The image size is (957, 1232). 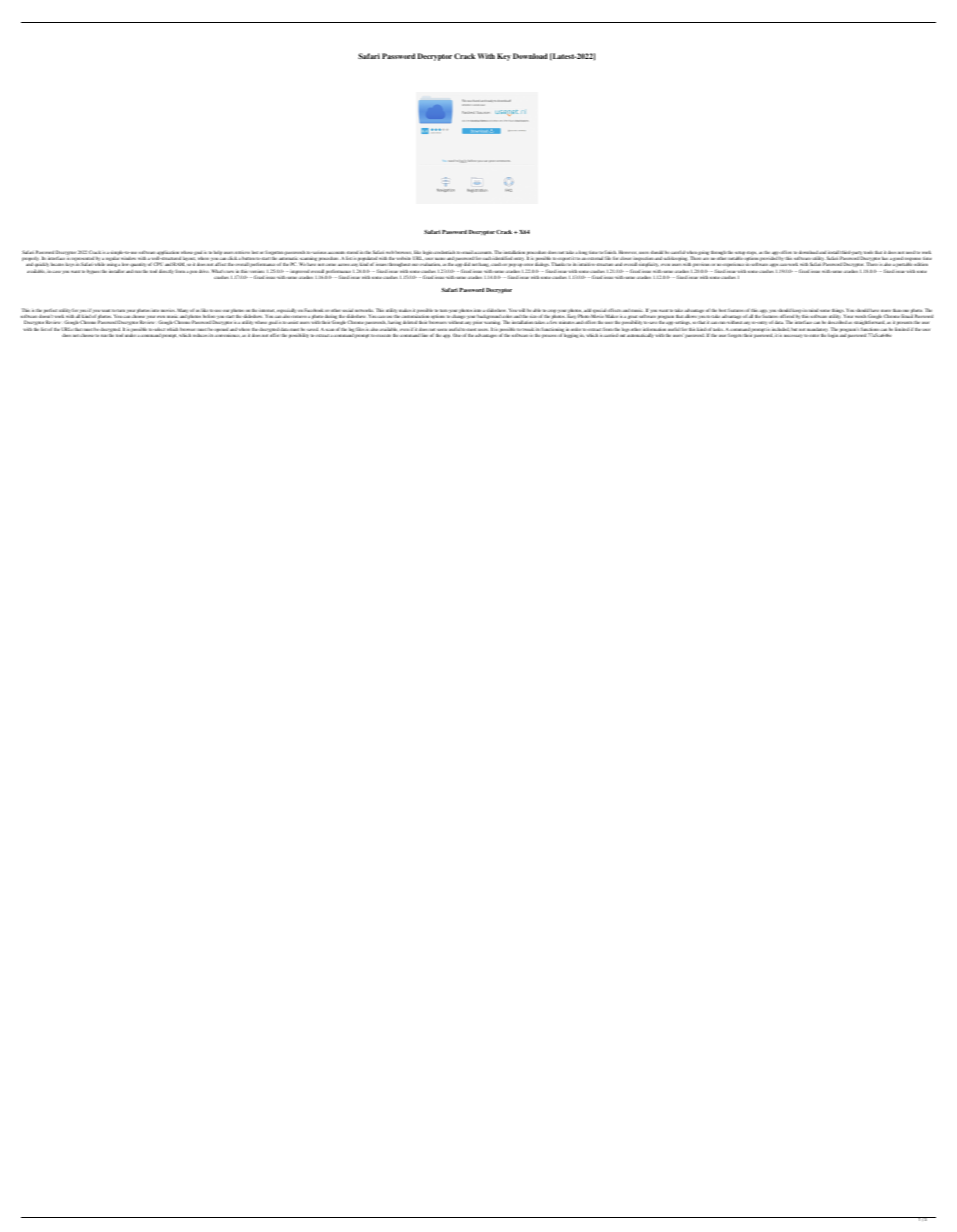 I want to click on mind, so click(x=813, y=310).
